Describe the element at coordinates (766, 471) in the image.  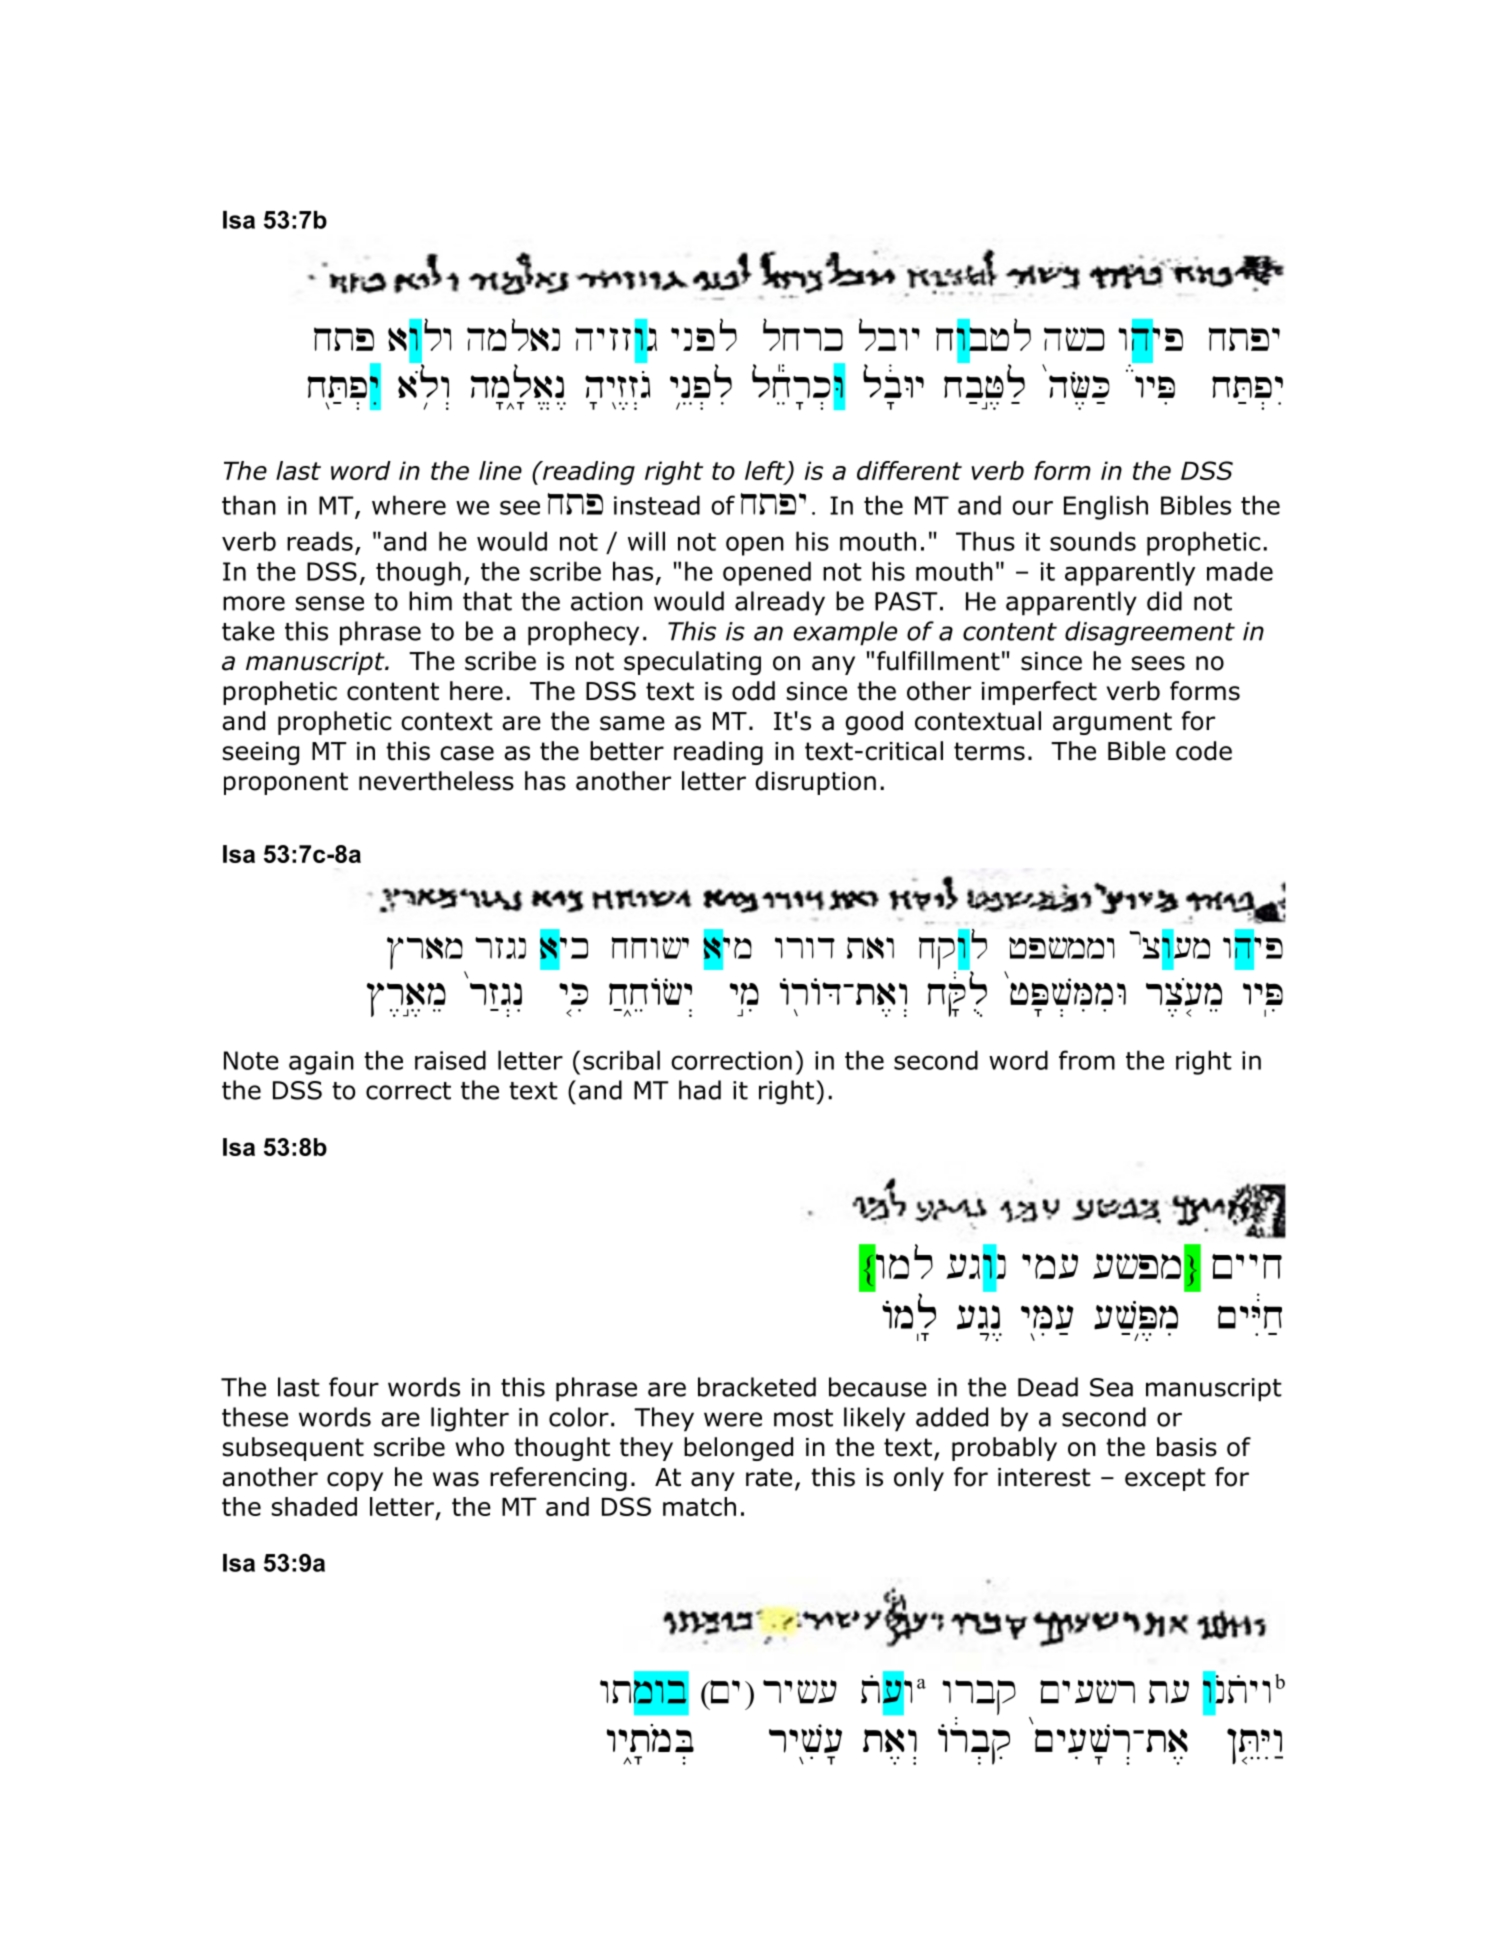
I see `left` at that location.
